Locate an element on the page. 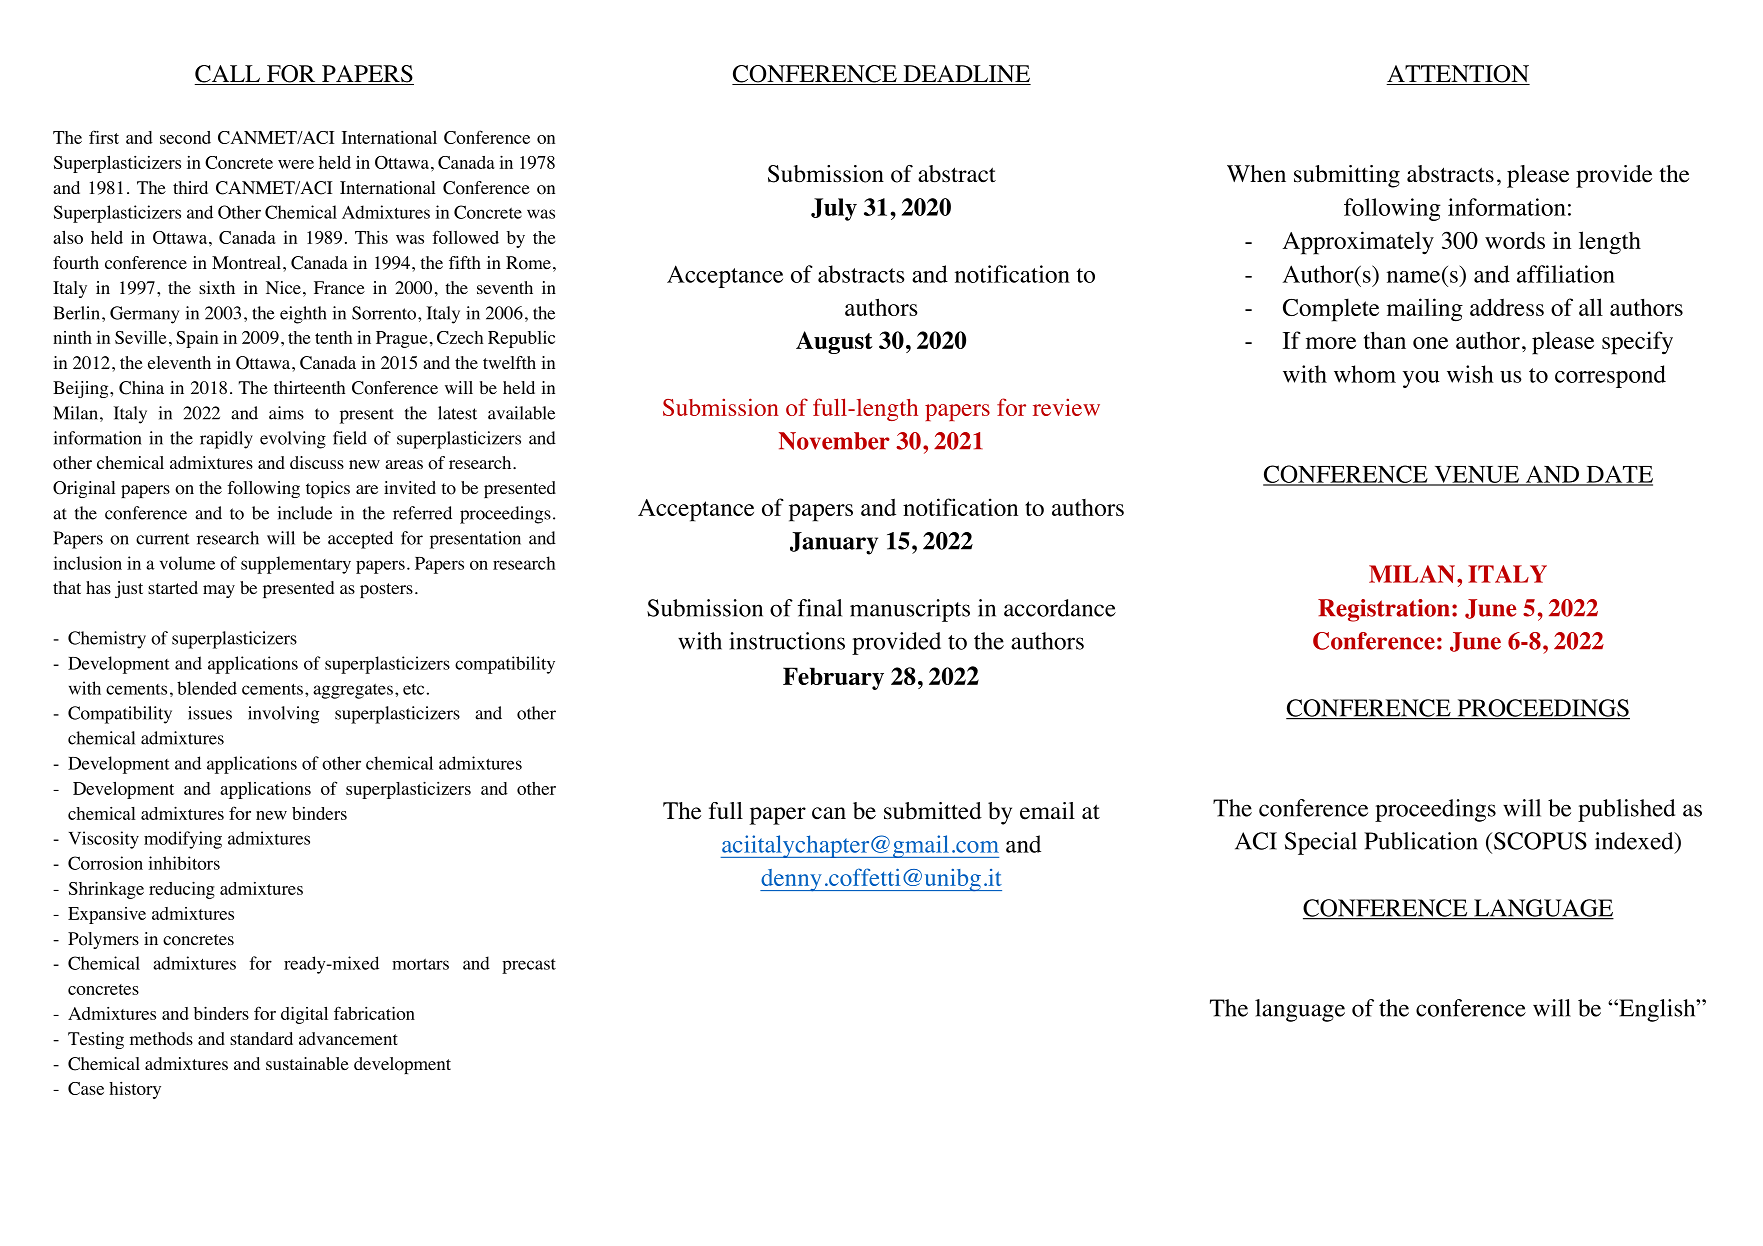 This document has height=1246, width=1763. one is located at coordinates (1430, 343).
